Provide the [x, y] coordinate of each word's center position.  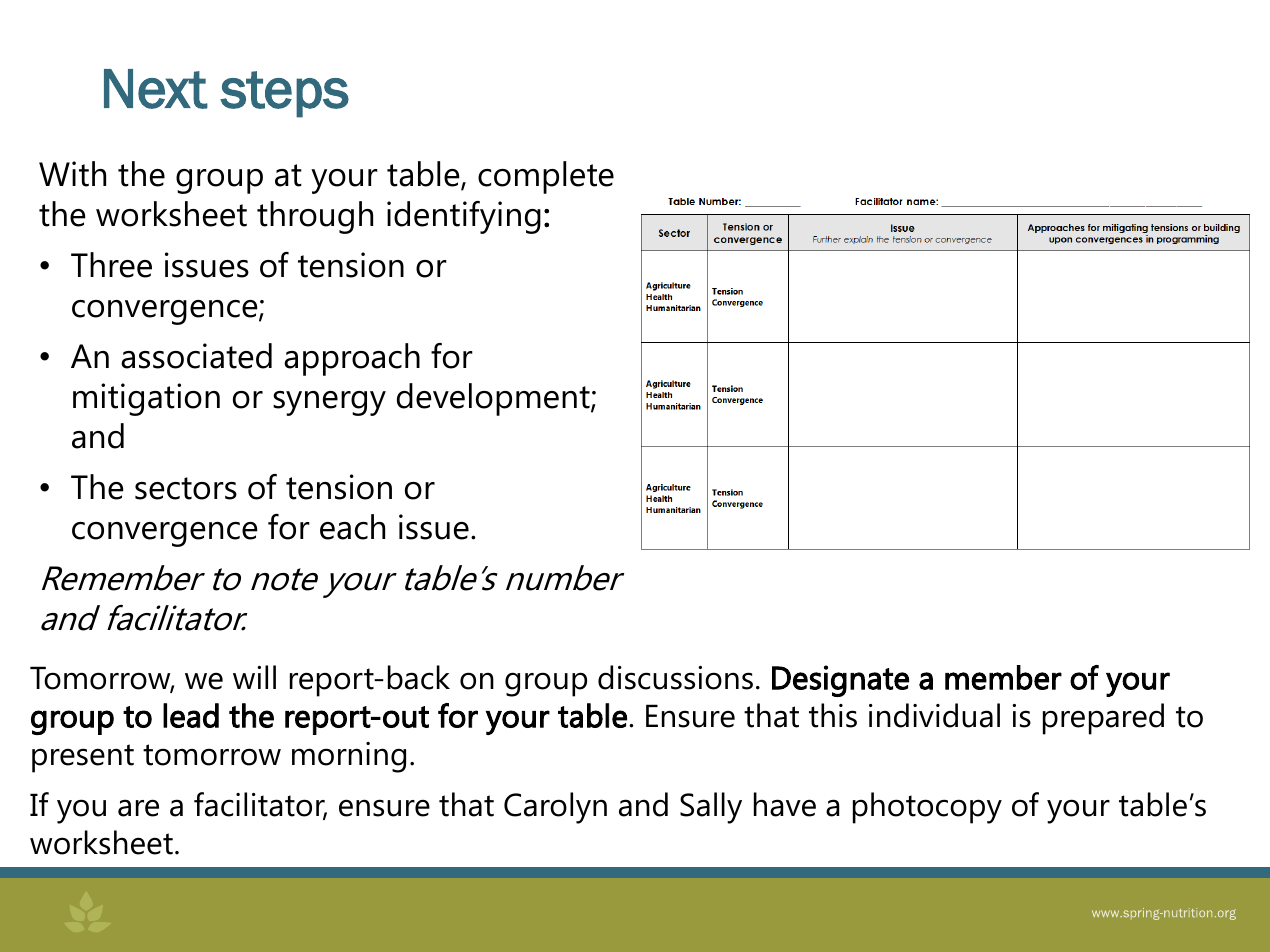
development [494, 399]
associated [196, 356]
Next [156, 89]
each [352, 527]
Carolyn [555, 808]
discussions [675, 677]
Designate [840, 681]
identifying [464, 217]
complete [546, 177]
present [83, 758]
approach [352, 359]
